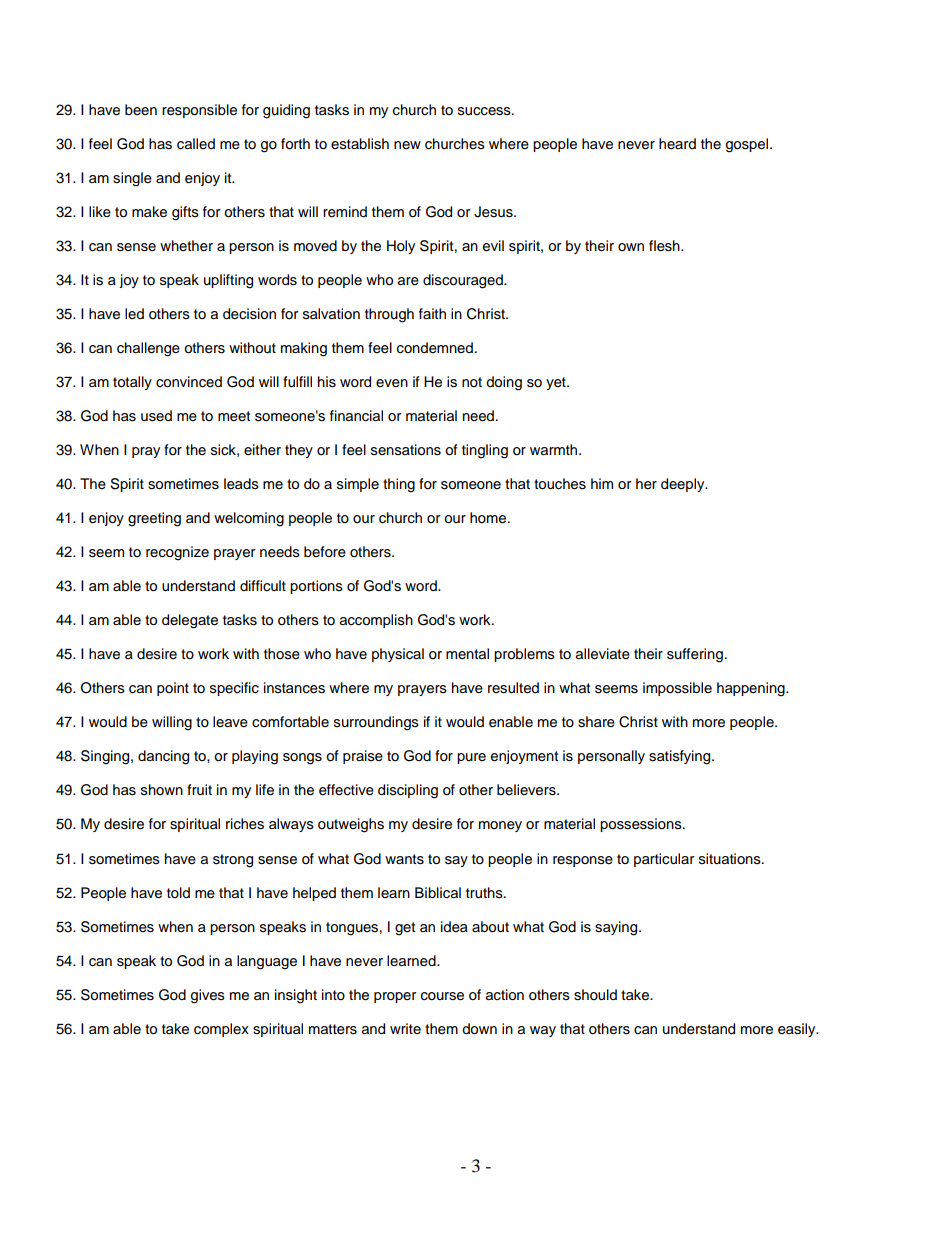  Describe the element at coordinates (489, 518) in the document. I see `home` at that location.
